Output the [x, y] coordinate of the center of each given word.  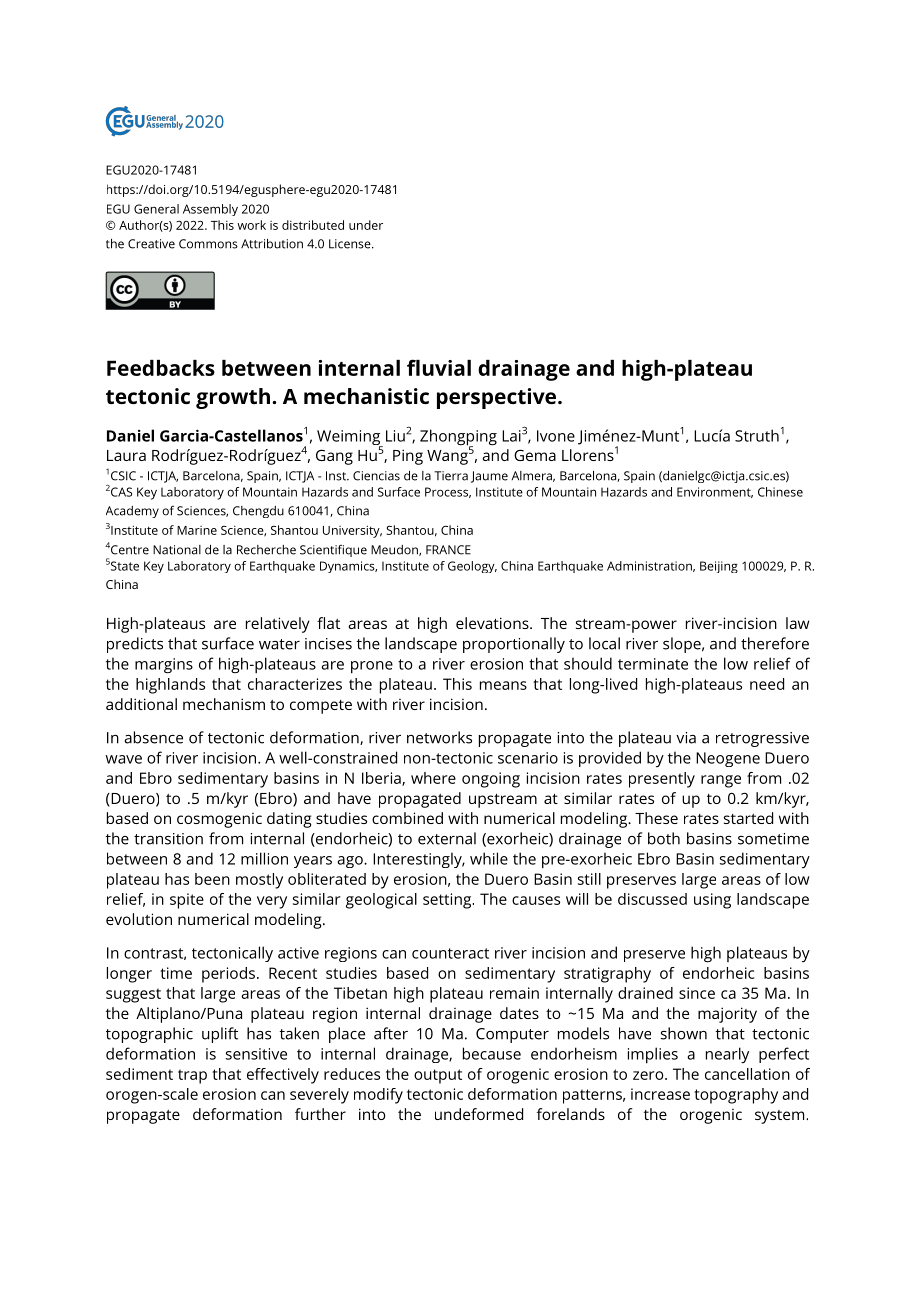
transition [168, 839]
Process [448, 492]
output [438, 1076]
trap [192, 1076]
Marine [197, 530]
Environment [715, 492]
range [721, 781]
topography [736, 1096]
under [366, 225]
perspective [498, 398]
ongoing [491, 780]
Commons [208, 244]
